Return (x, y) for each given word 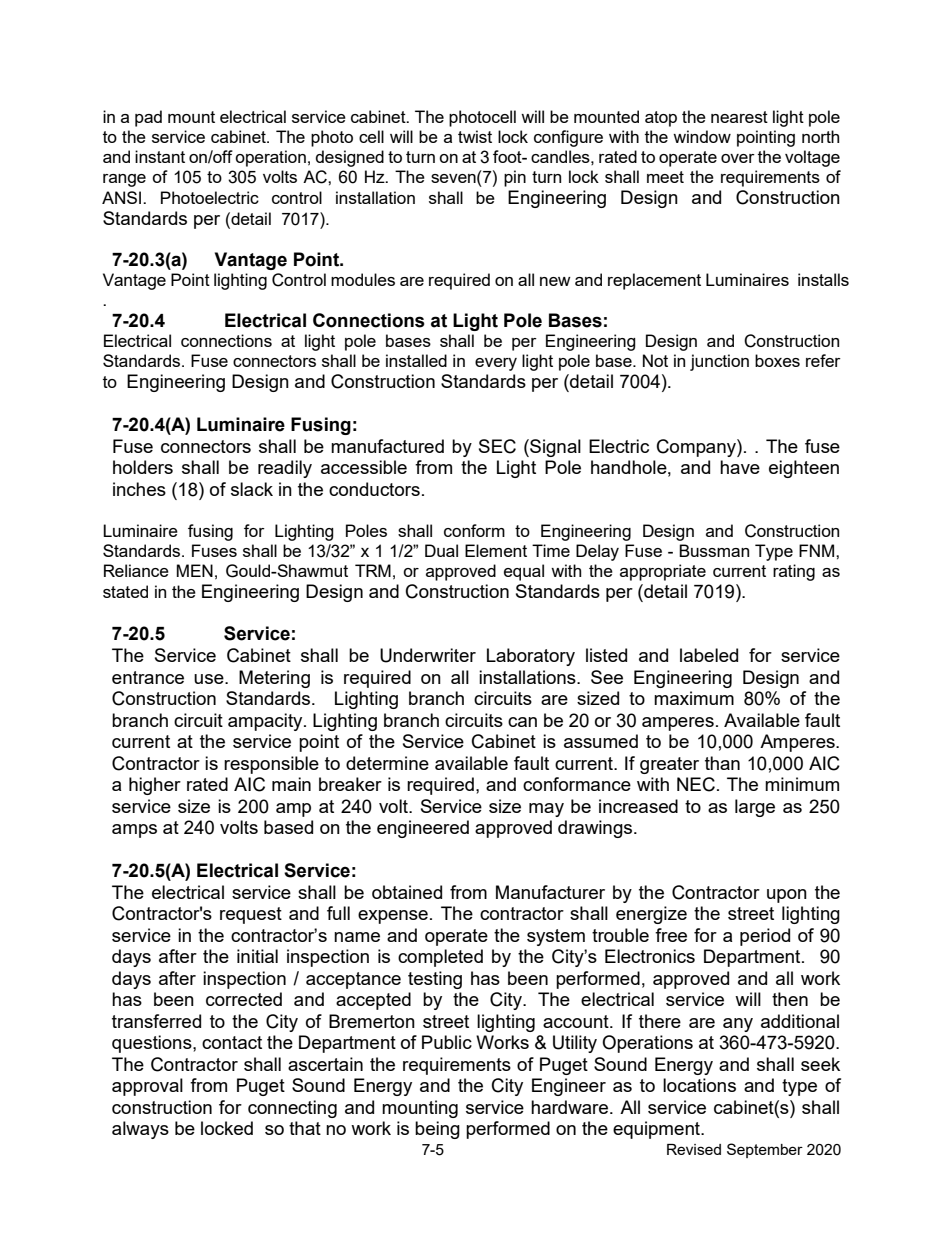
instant (160, 156)
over (738, 158)
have (740, 467)
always (140, 1130)
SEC (497, 446)
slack (252, 489)
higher (155, 786)
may (546, 810)
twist (475, 136)
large (755, 808)
